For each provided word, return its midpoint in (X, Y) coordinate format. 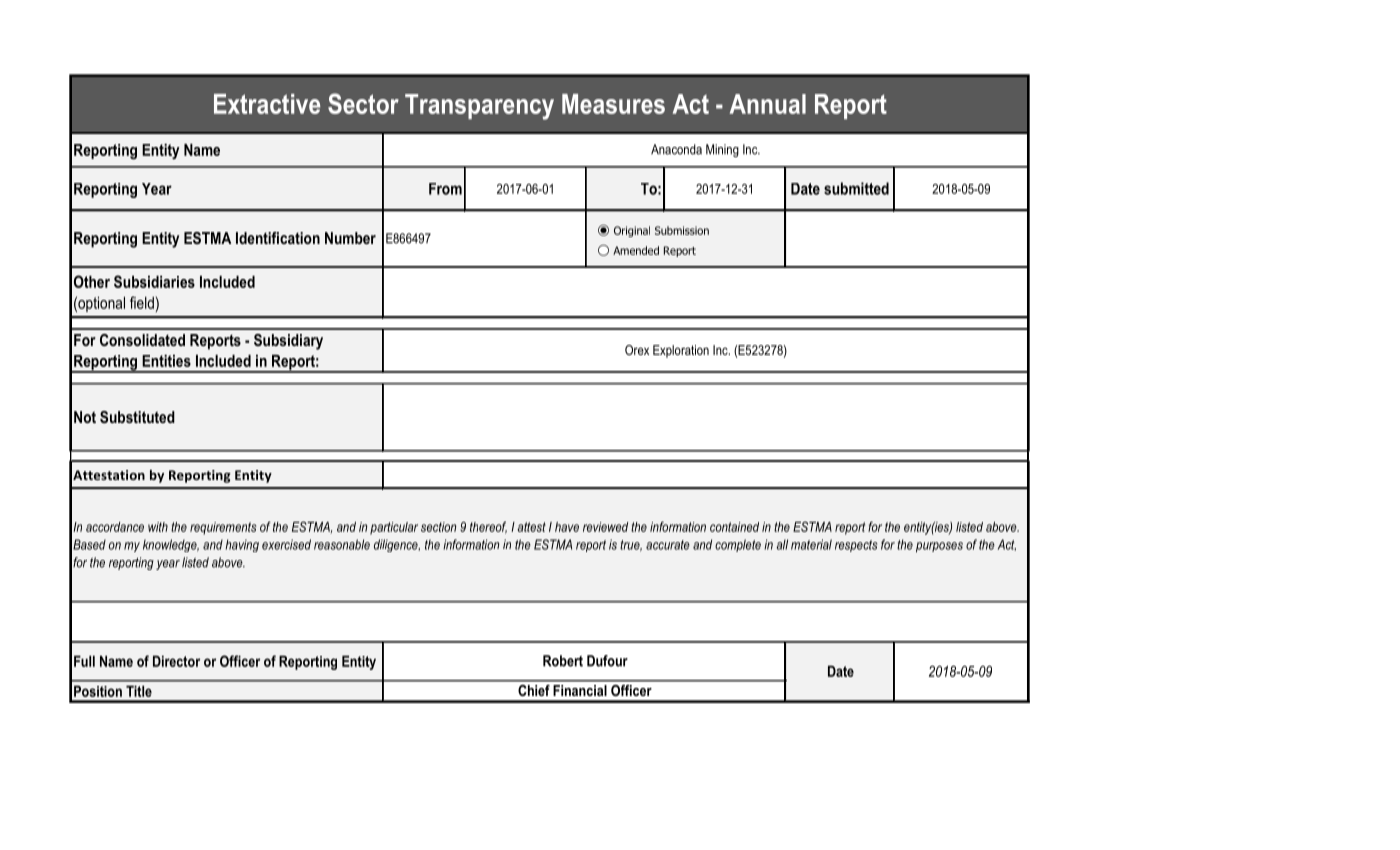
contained (734, 527)
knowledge (171, 545)
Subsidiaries (154, 281)
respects (856, 546)
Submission (682, 230)
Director (176, 661)
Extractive (267, 104)
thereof (488, 527)
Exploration (681, 351)
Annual (768, 104)
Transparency (479, 107)
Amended (636, 250)
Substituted (137, 417)
